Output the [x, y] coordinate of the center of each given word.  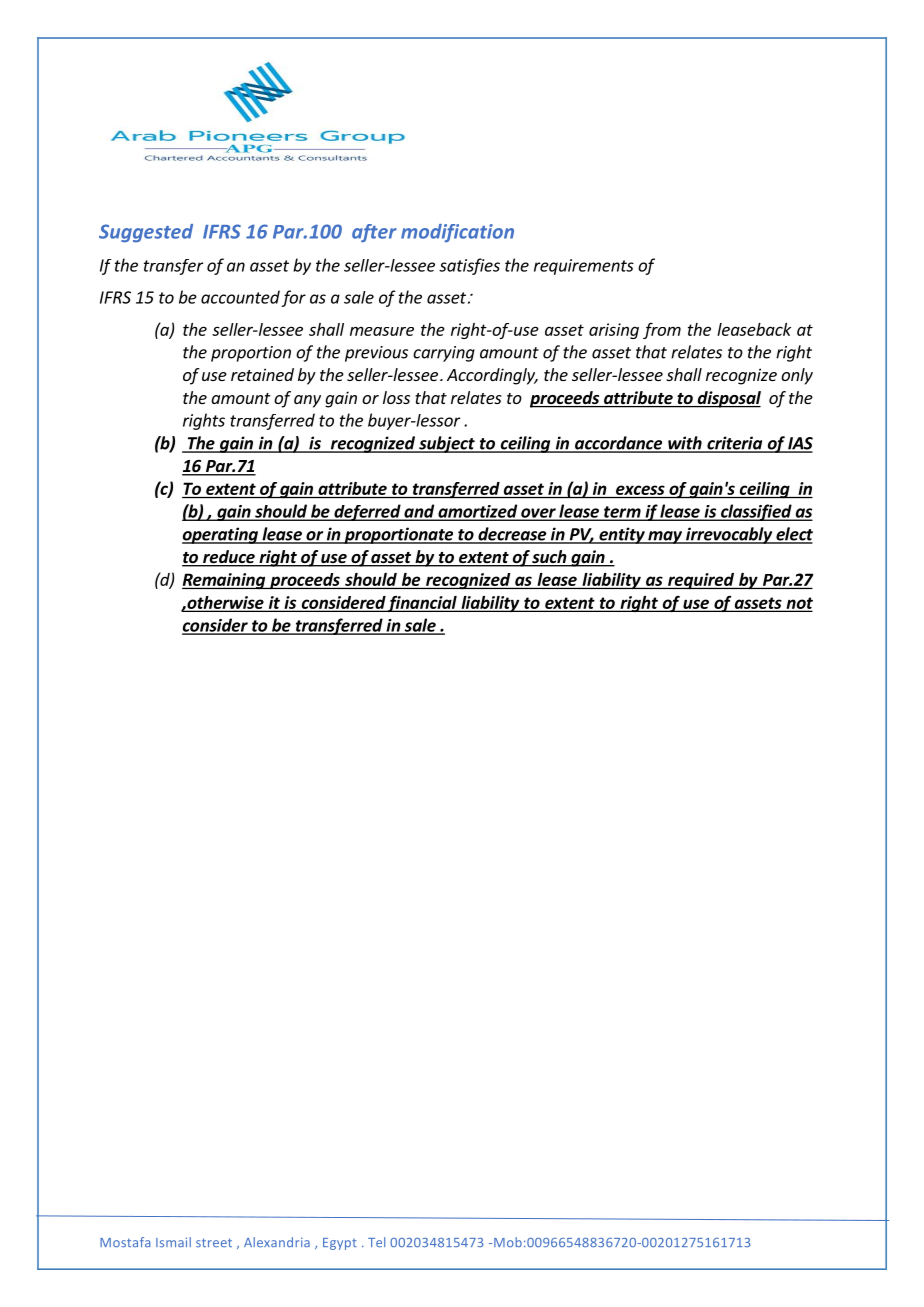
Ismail [173, 1242]
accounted [240, 297]
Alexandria [277, 1242]
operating [221, 535]
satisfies [469, 266]
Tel [376, 1242]
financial [422, 603]
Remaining [224, 581]
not [798, 604]
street [214, 1242]
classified [756, 512]
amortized [477, 512]
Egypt [340, 1244]
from [662, 330]
